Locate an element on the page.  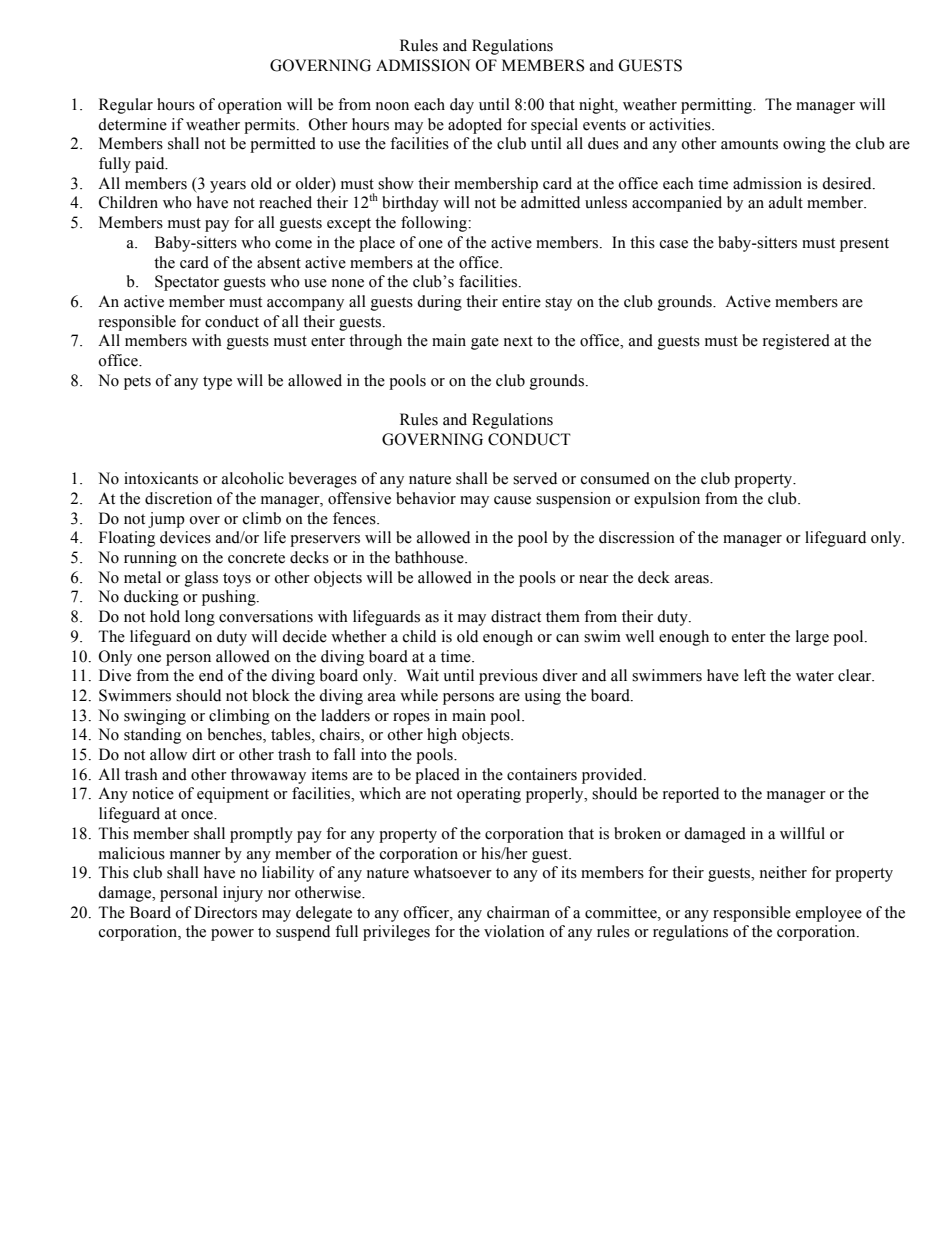
dirt is located at coordinates (204, 754).
